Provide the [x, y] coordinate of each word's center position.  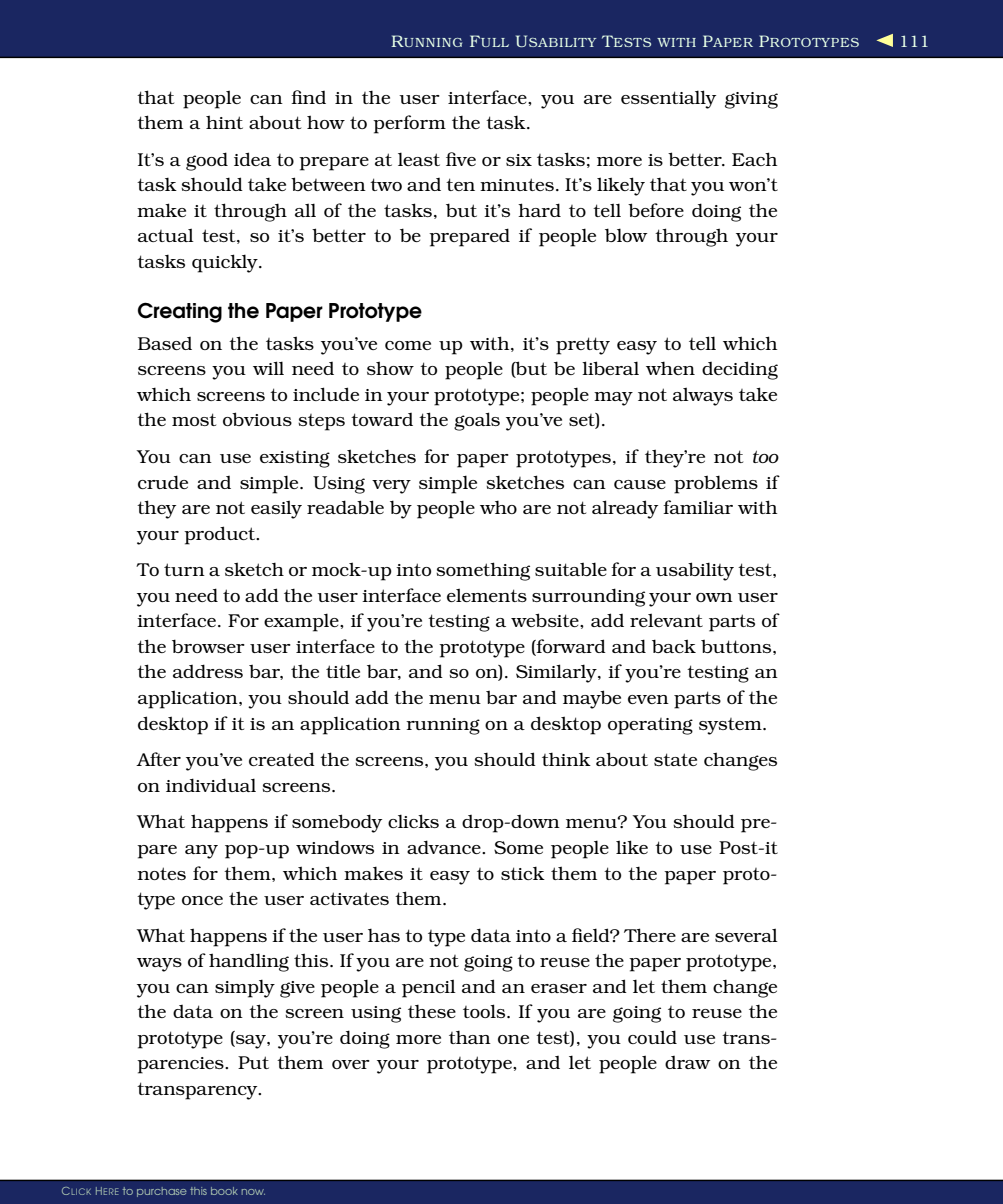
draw [688, 1062]
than [470, 1037]
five [461, 159]
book [224, 1191]
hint [224, 122]
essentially [668, 99]
